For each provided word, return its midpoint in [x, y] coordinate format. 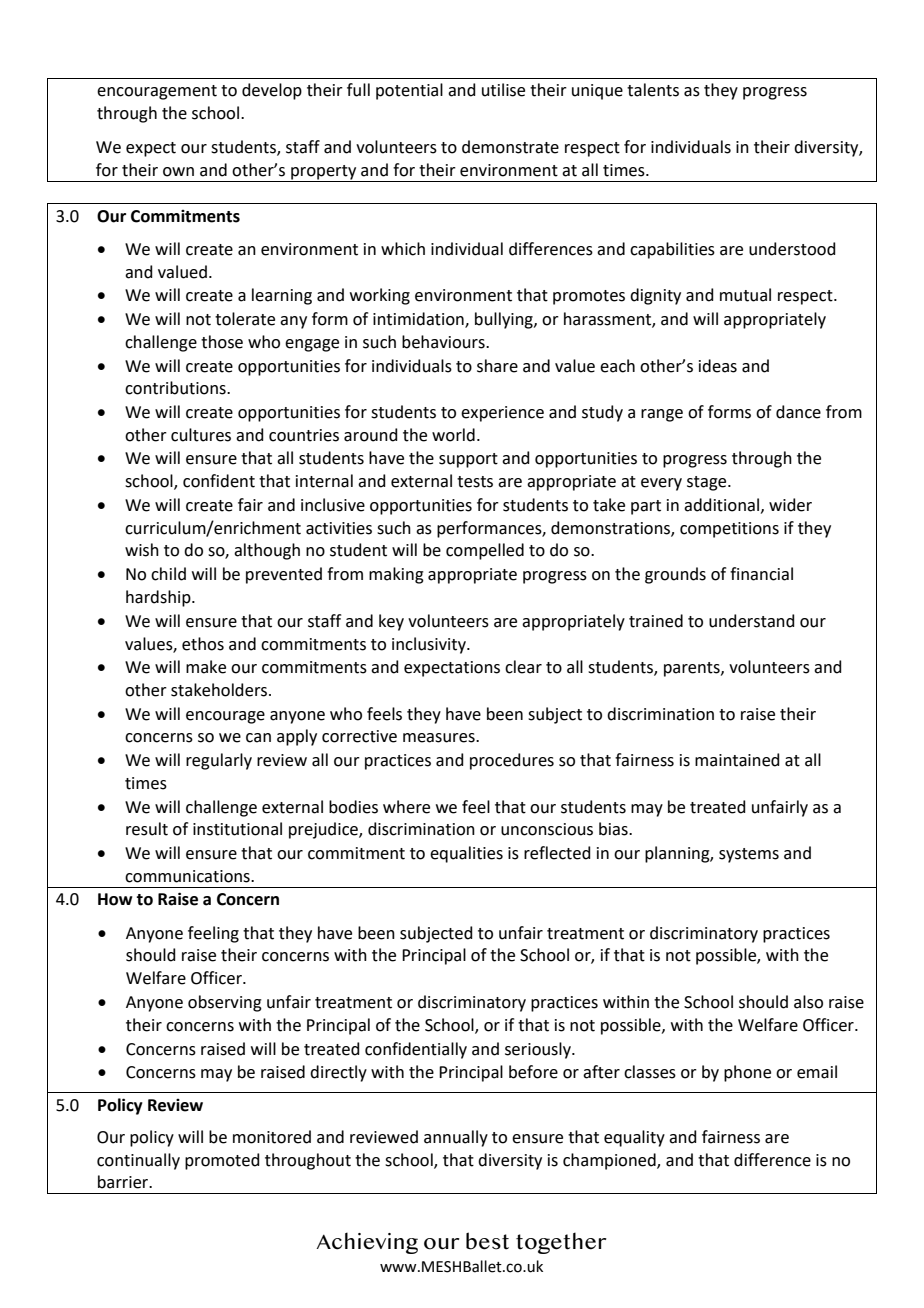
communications [188, 876]
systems [749, 855]
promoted [222, 1161]
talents [653, 90]
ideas [718, 366]
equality [634, 1138]
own [178, 172]
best [487, 1241]
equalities [466, 854]
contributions [176, 388]
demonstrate [510, 147]
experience [502, 414]
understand [752, 621]
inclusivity [430, 645]
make [206, 667]
